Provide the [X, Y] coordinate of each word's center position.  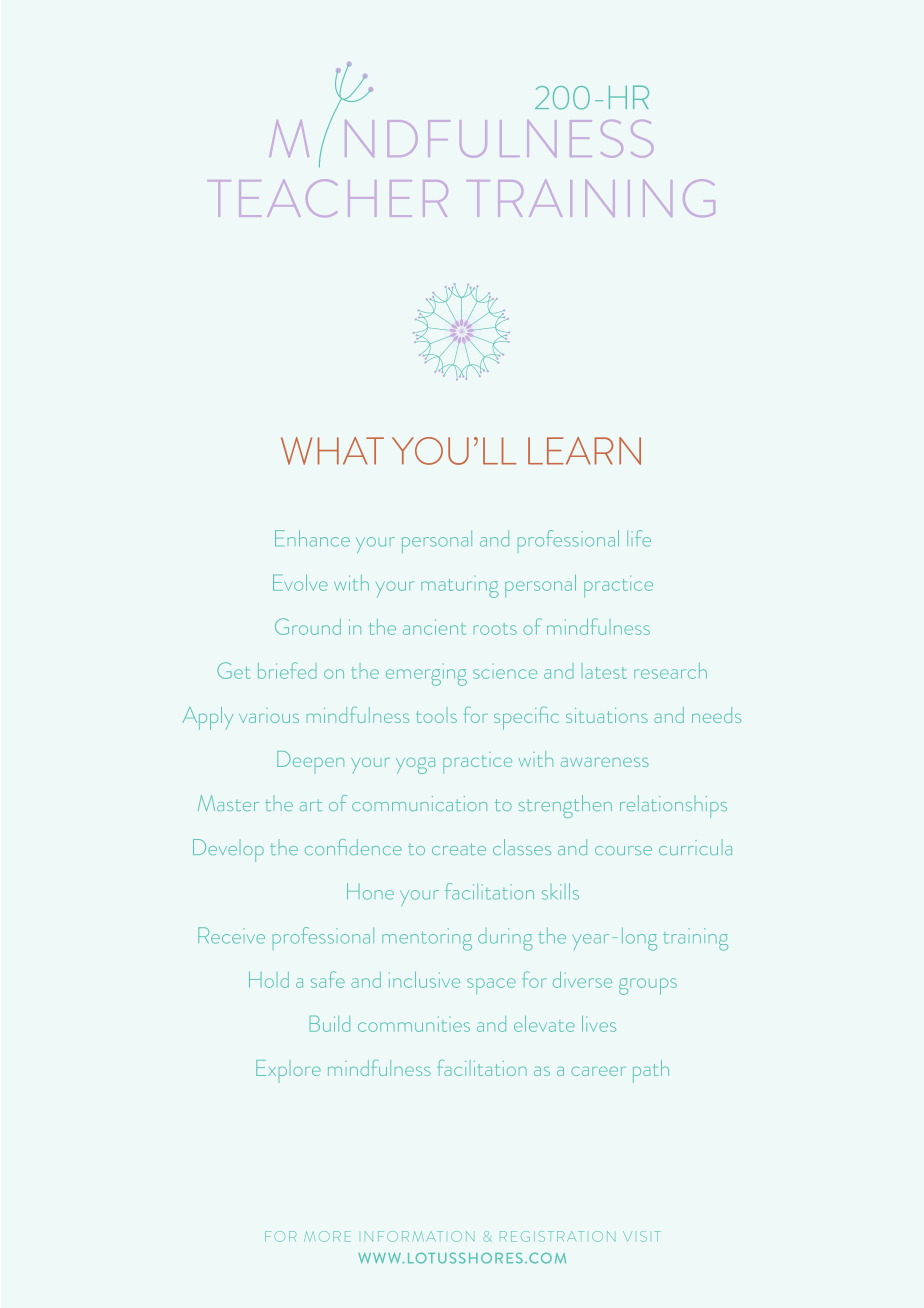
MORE [327, 1236]
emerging [426, 674]
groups [648, 986]
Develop [228, 850]
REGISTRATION [557, 1236]
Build [330, 1023]
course [623, 850]
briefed [287, 670]
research [670, 671]
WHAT [332, 451]
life [639, 538]
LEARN [584, 451]
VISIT [642, 1236]
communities [414, 1024]
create [459, 849]
